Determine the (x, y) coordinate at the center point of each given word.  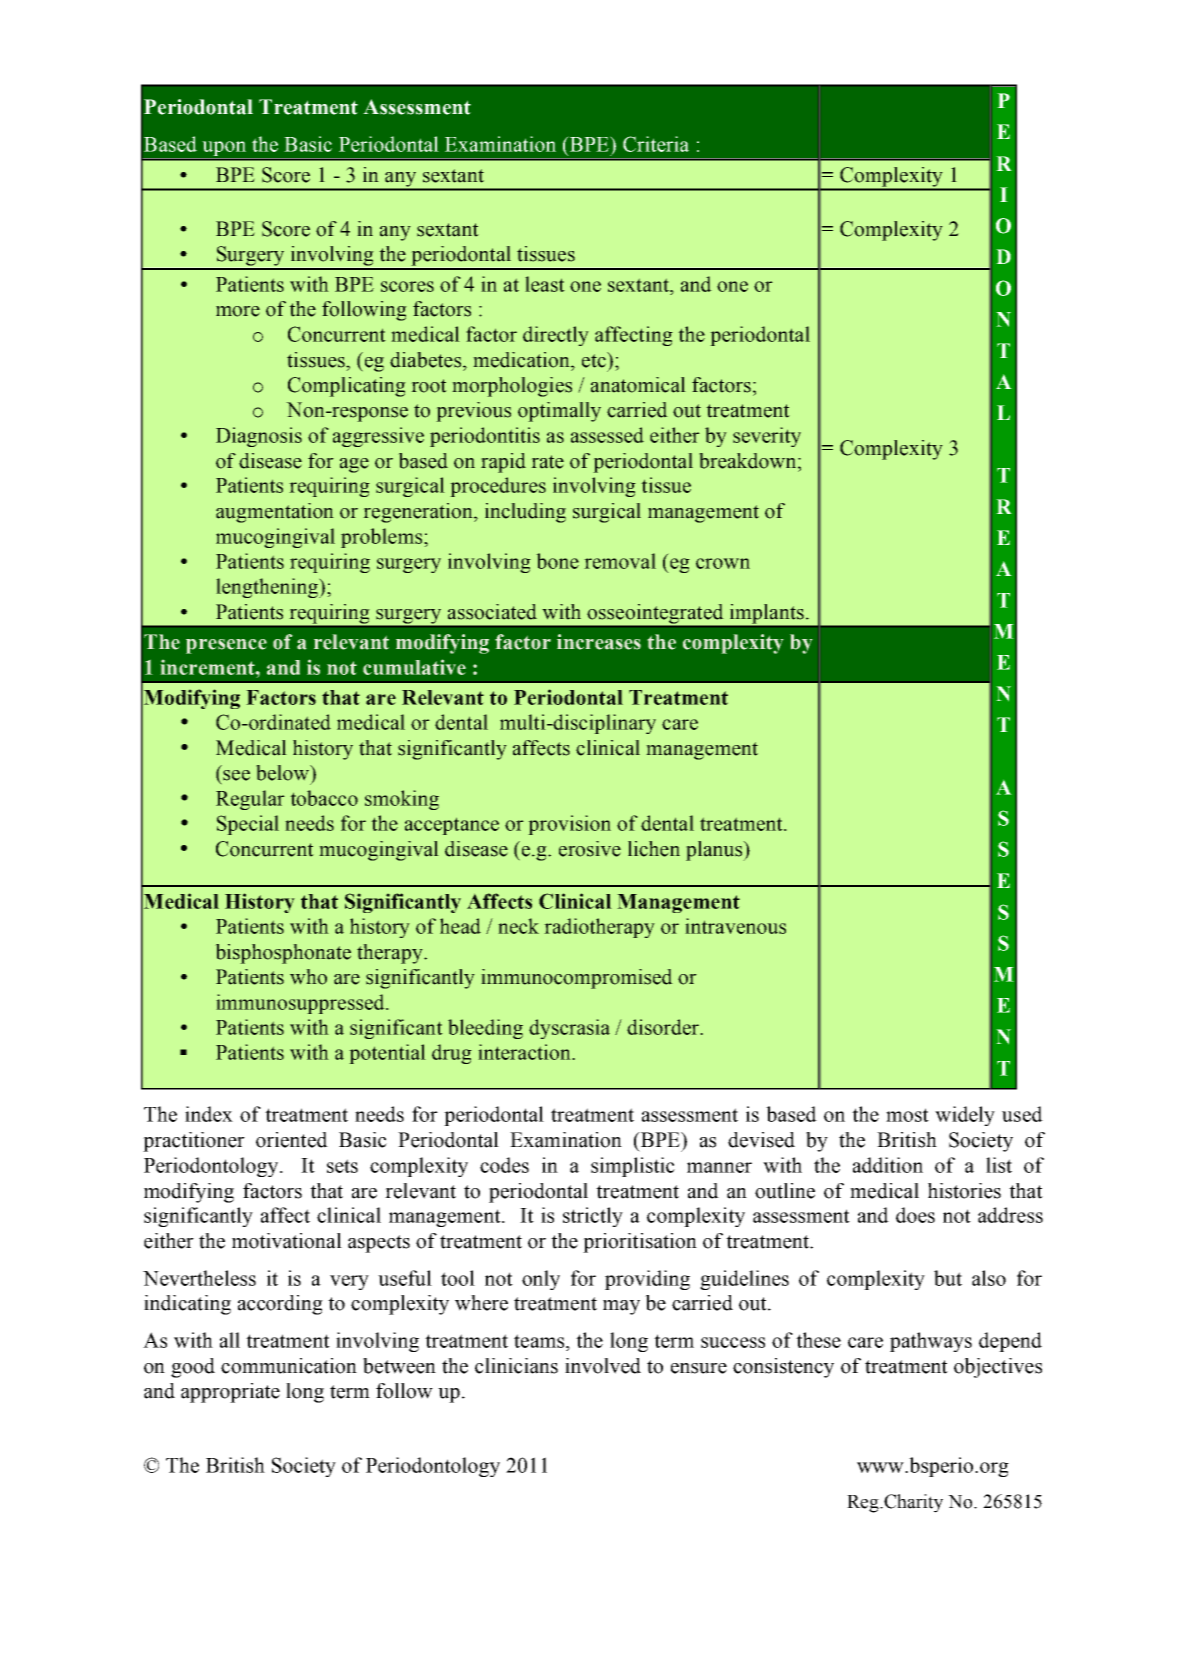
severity (767, 437)
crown (723, 563)
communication (289, 1366)
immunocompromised (577, 979)
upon (224, 150)
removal (620, 561)
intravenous (735, 926)
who (308, 977)
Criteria (656, 144)
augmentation (275, 513)
